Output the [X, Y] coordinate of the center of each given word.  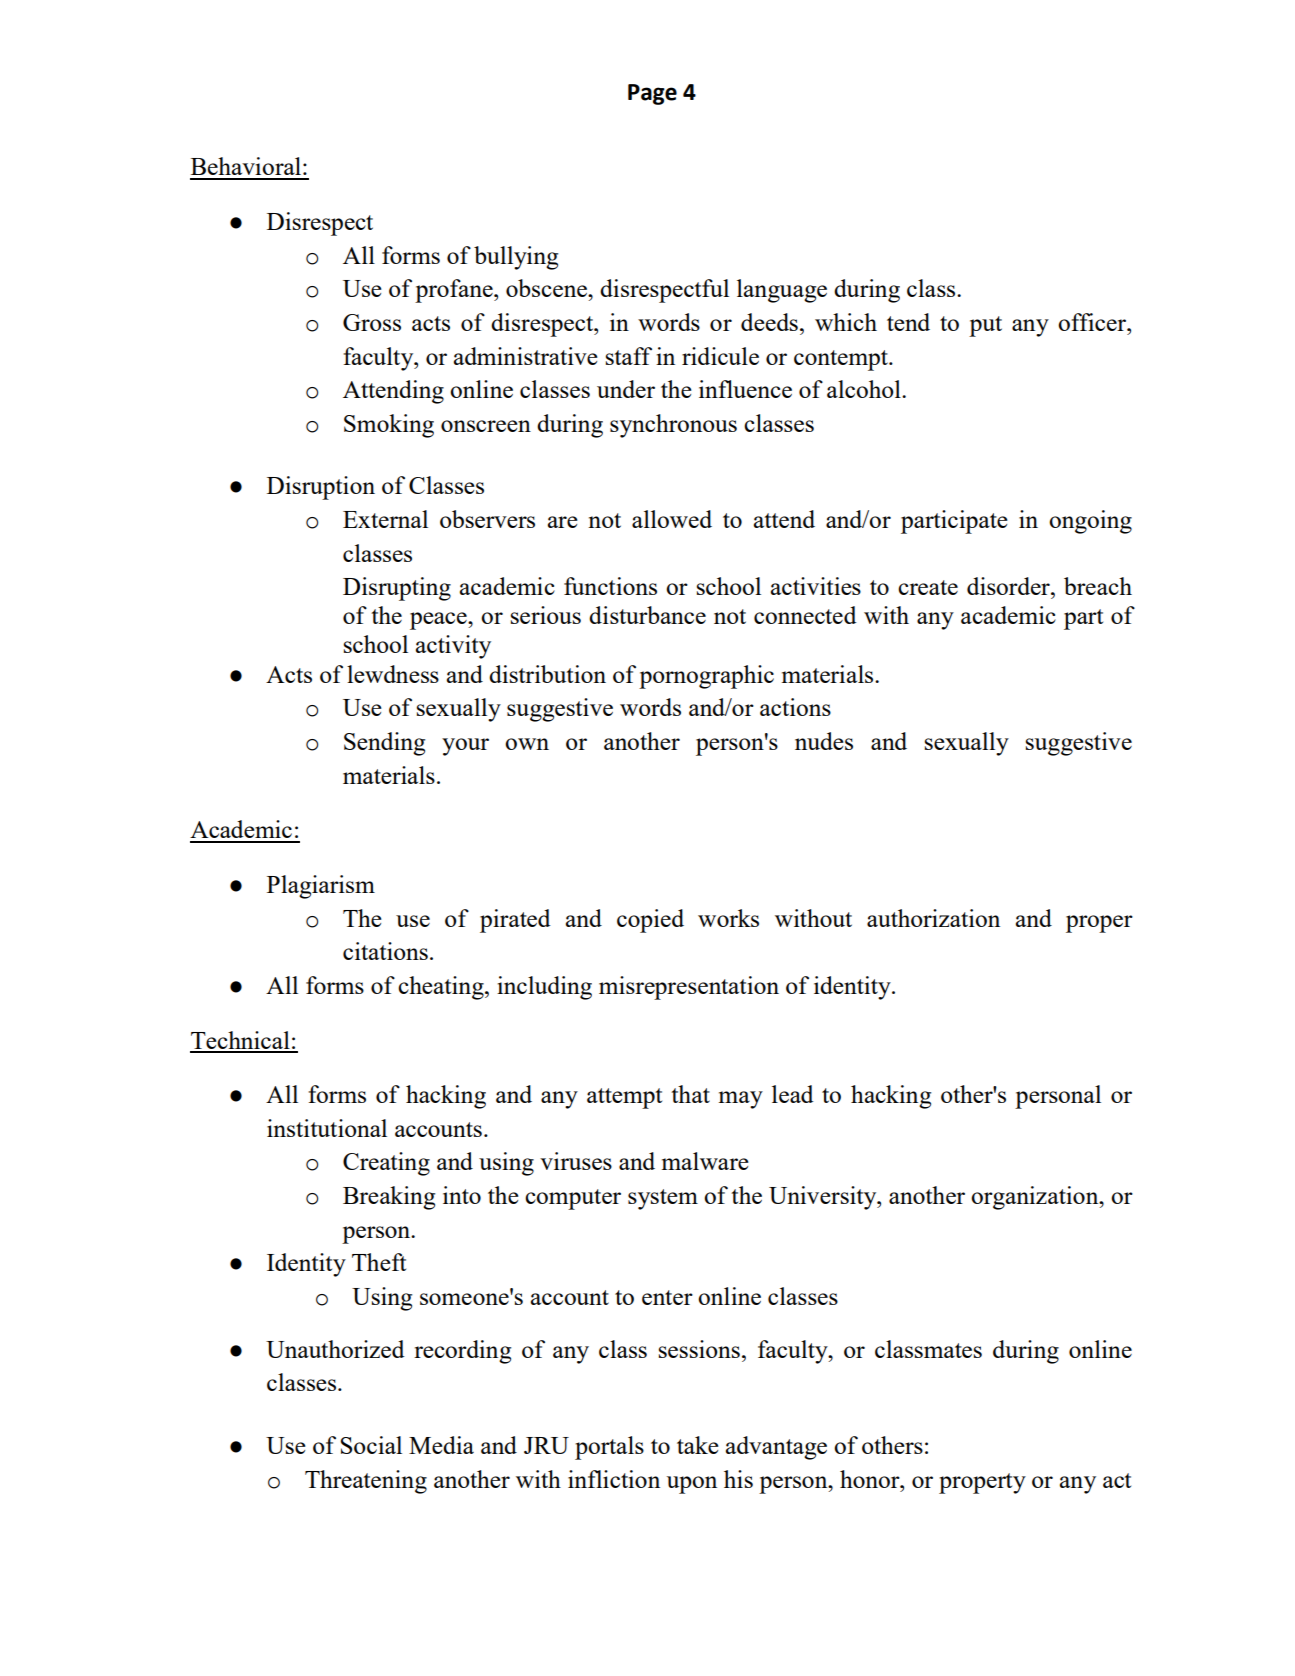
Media [441, 1445]
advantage [776, 1448]
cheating [442, 988]
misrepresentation [689, 988]
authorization [933, 918]
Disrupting [397, 589]
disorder [1009, 586]
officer [1093, 322]
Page [652, 94]
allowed [672, 519]
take [698, 1445]
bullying [516, 258]
